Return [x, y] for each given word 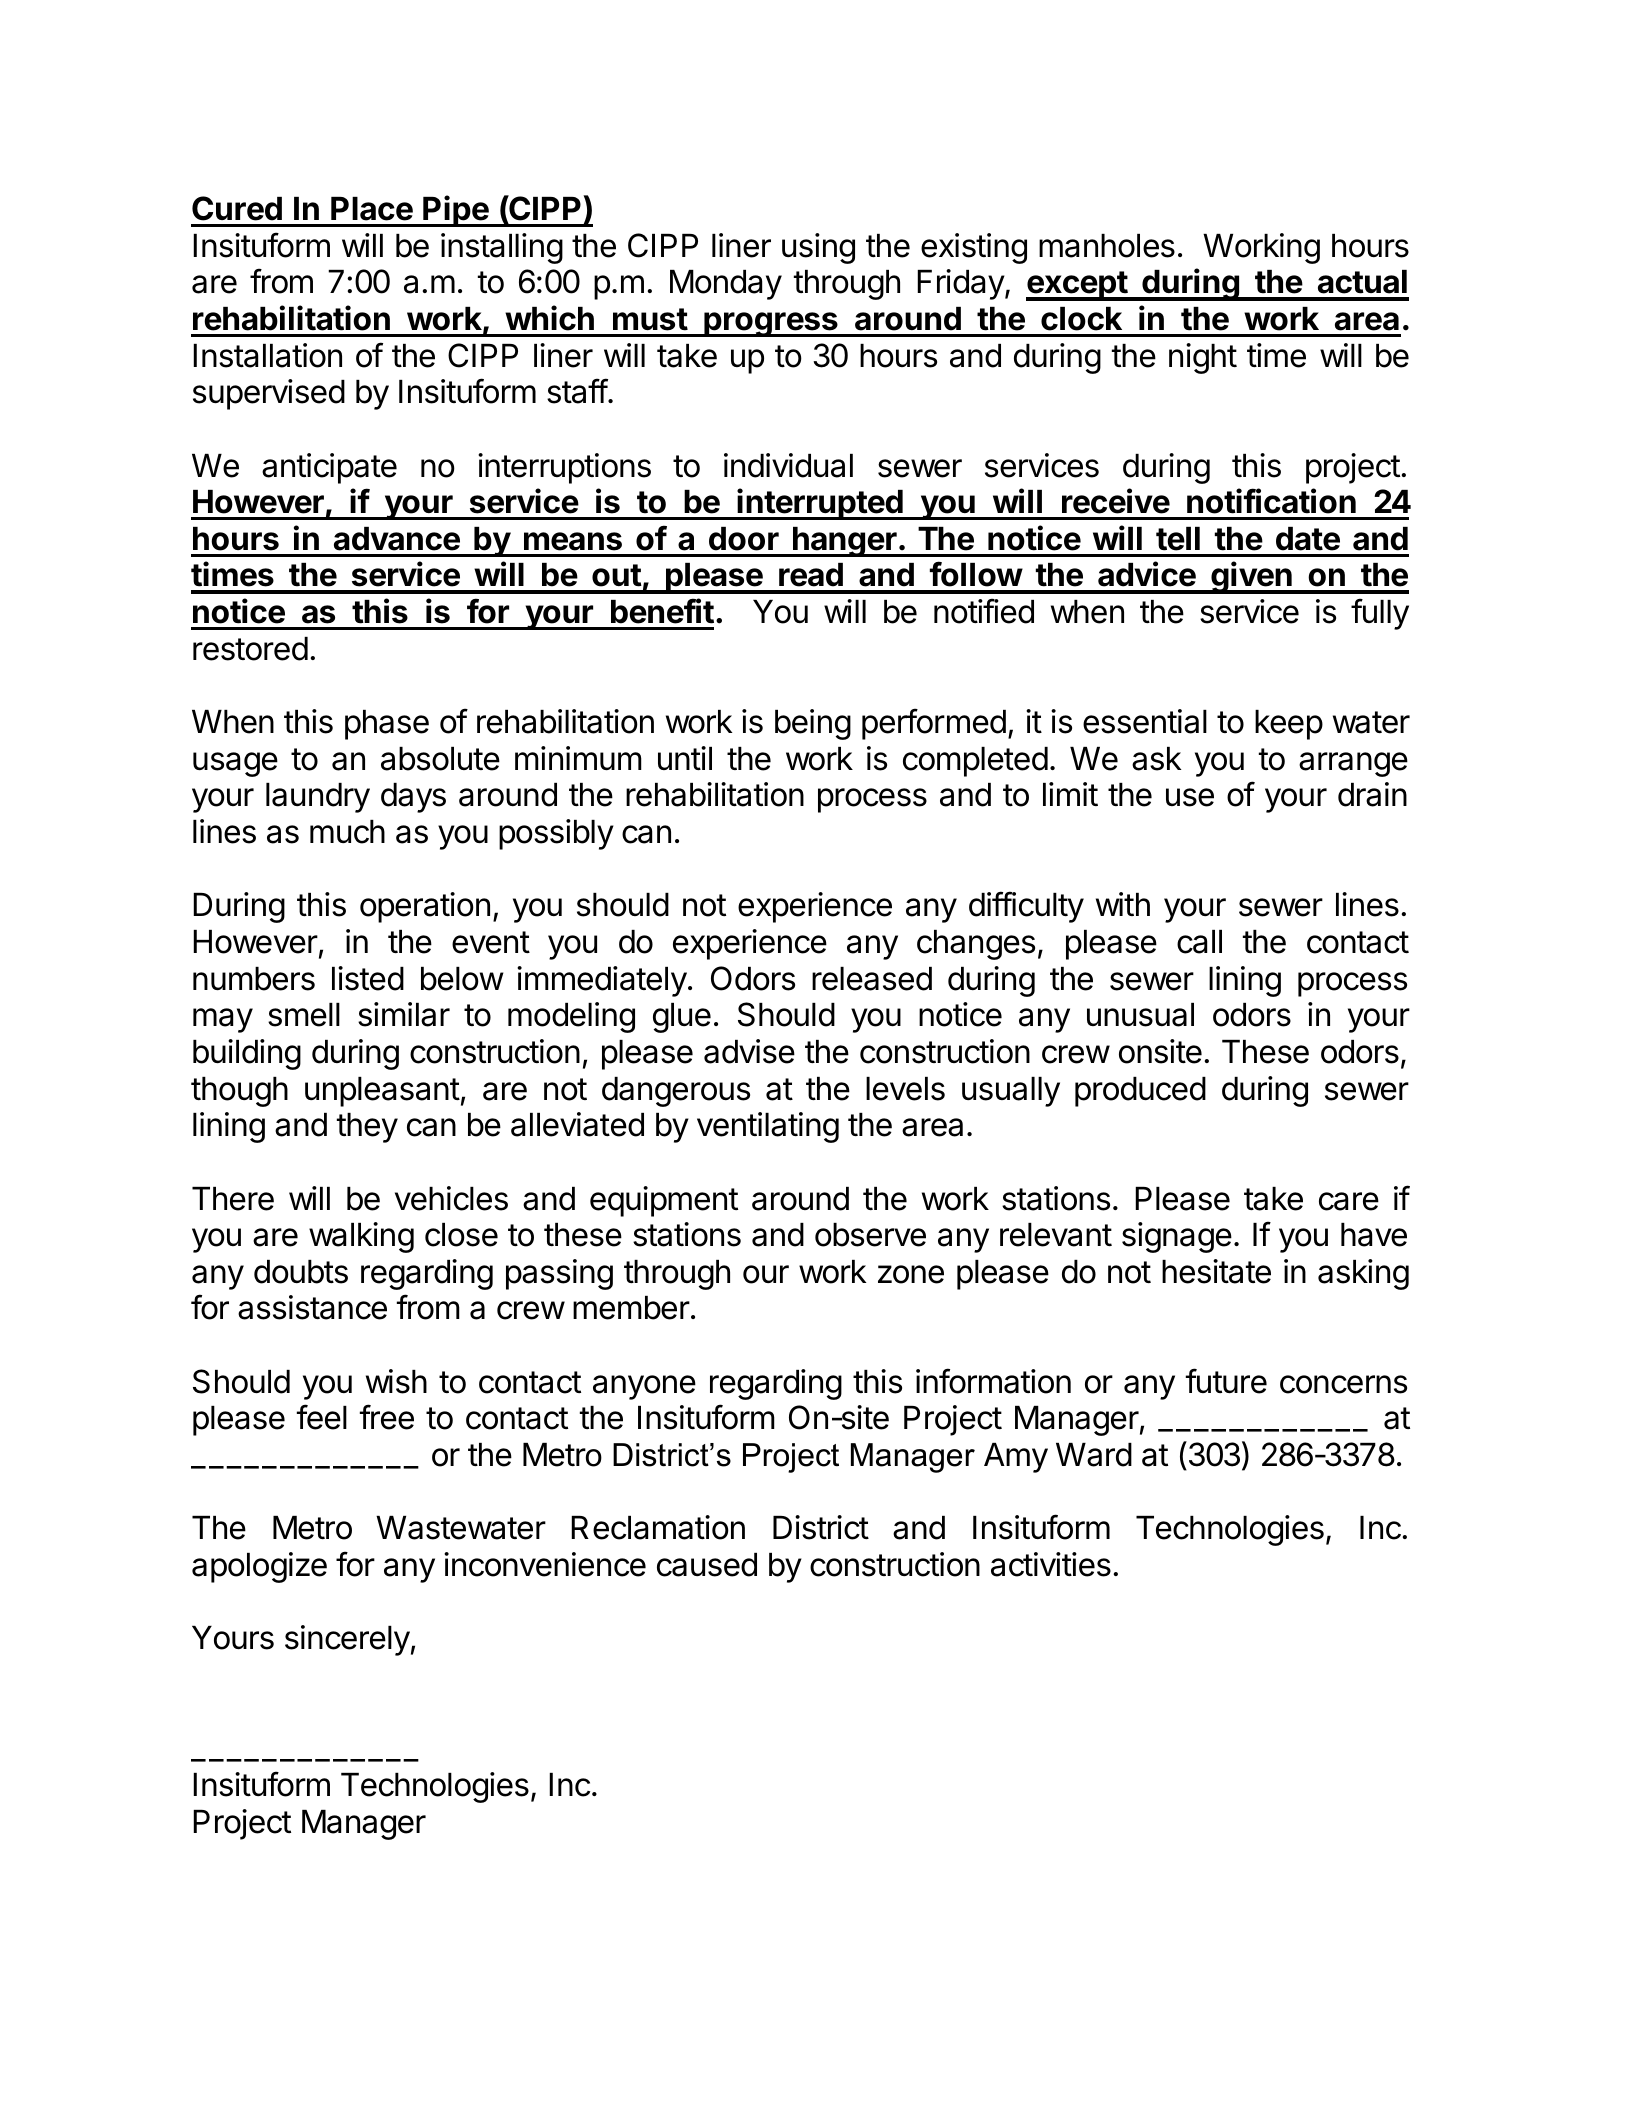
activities [1051, 1564]
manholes [1107, 246]
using [818, 248]
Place [372, 209]
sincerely [347, 1640]
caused [707, 1565]
